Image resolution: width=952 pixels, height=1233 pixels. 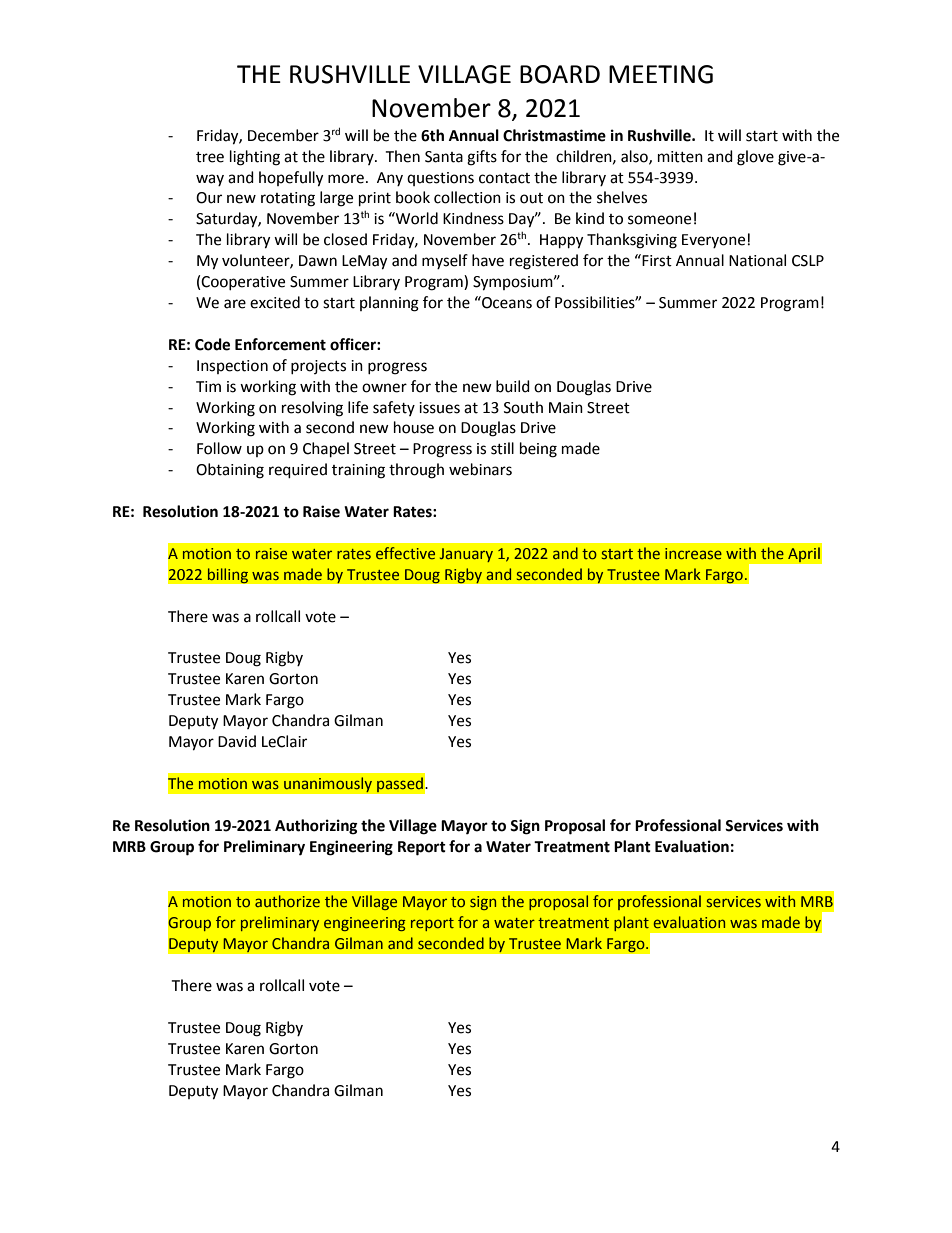 What do you see at coordinates (280, 344) in the screenshot?
I see `Enforcement` at bounding box center [280, 344].
